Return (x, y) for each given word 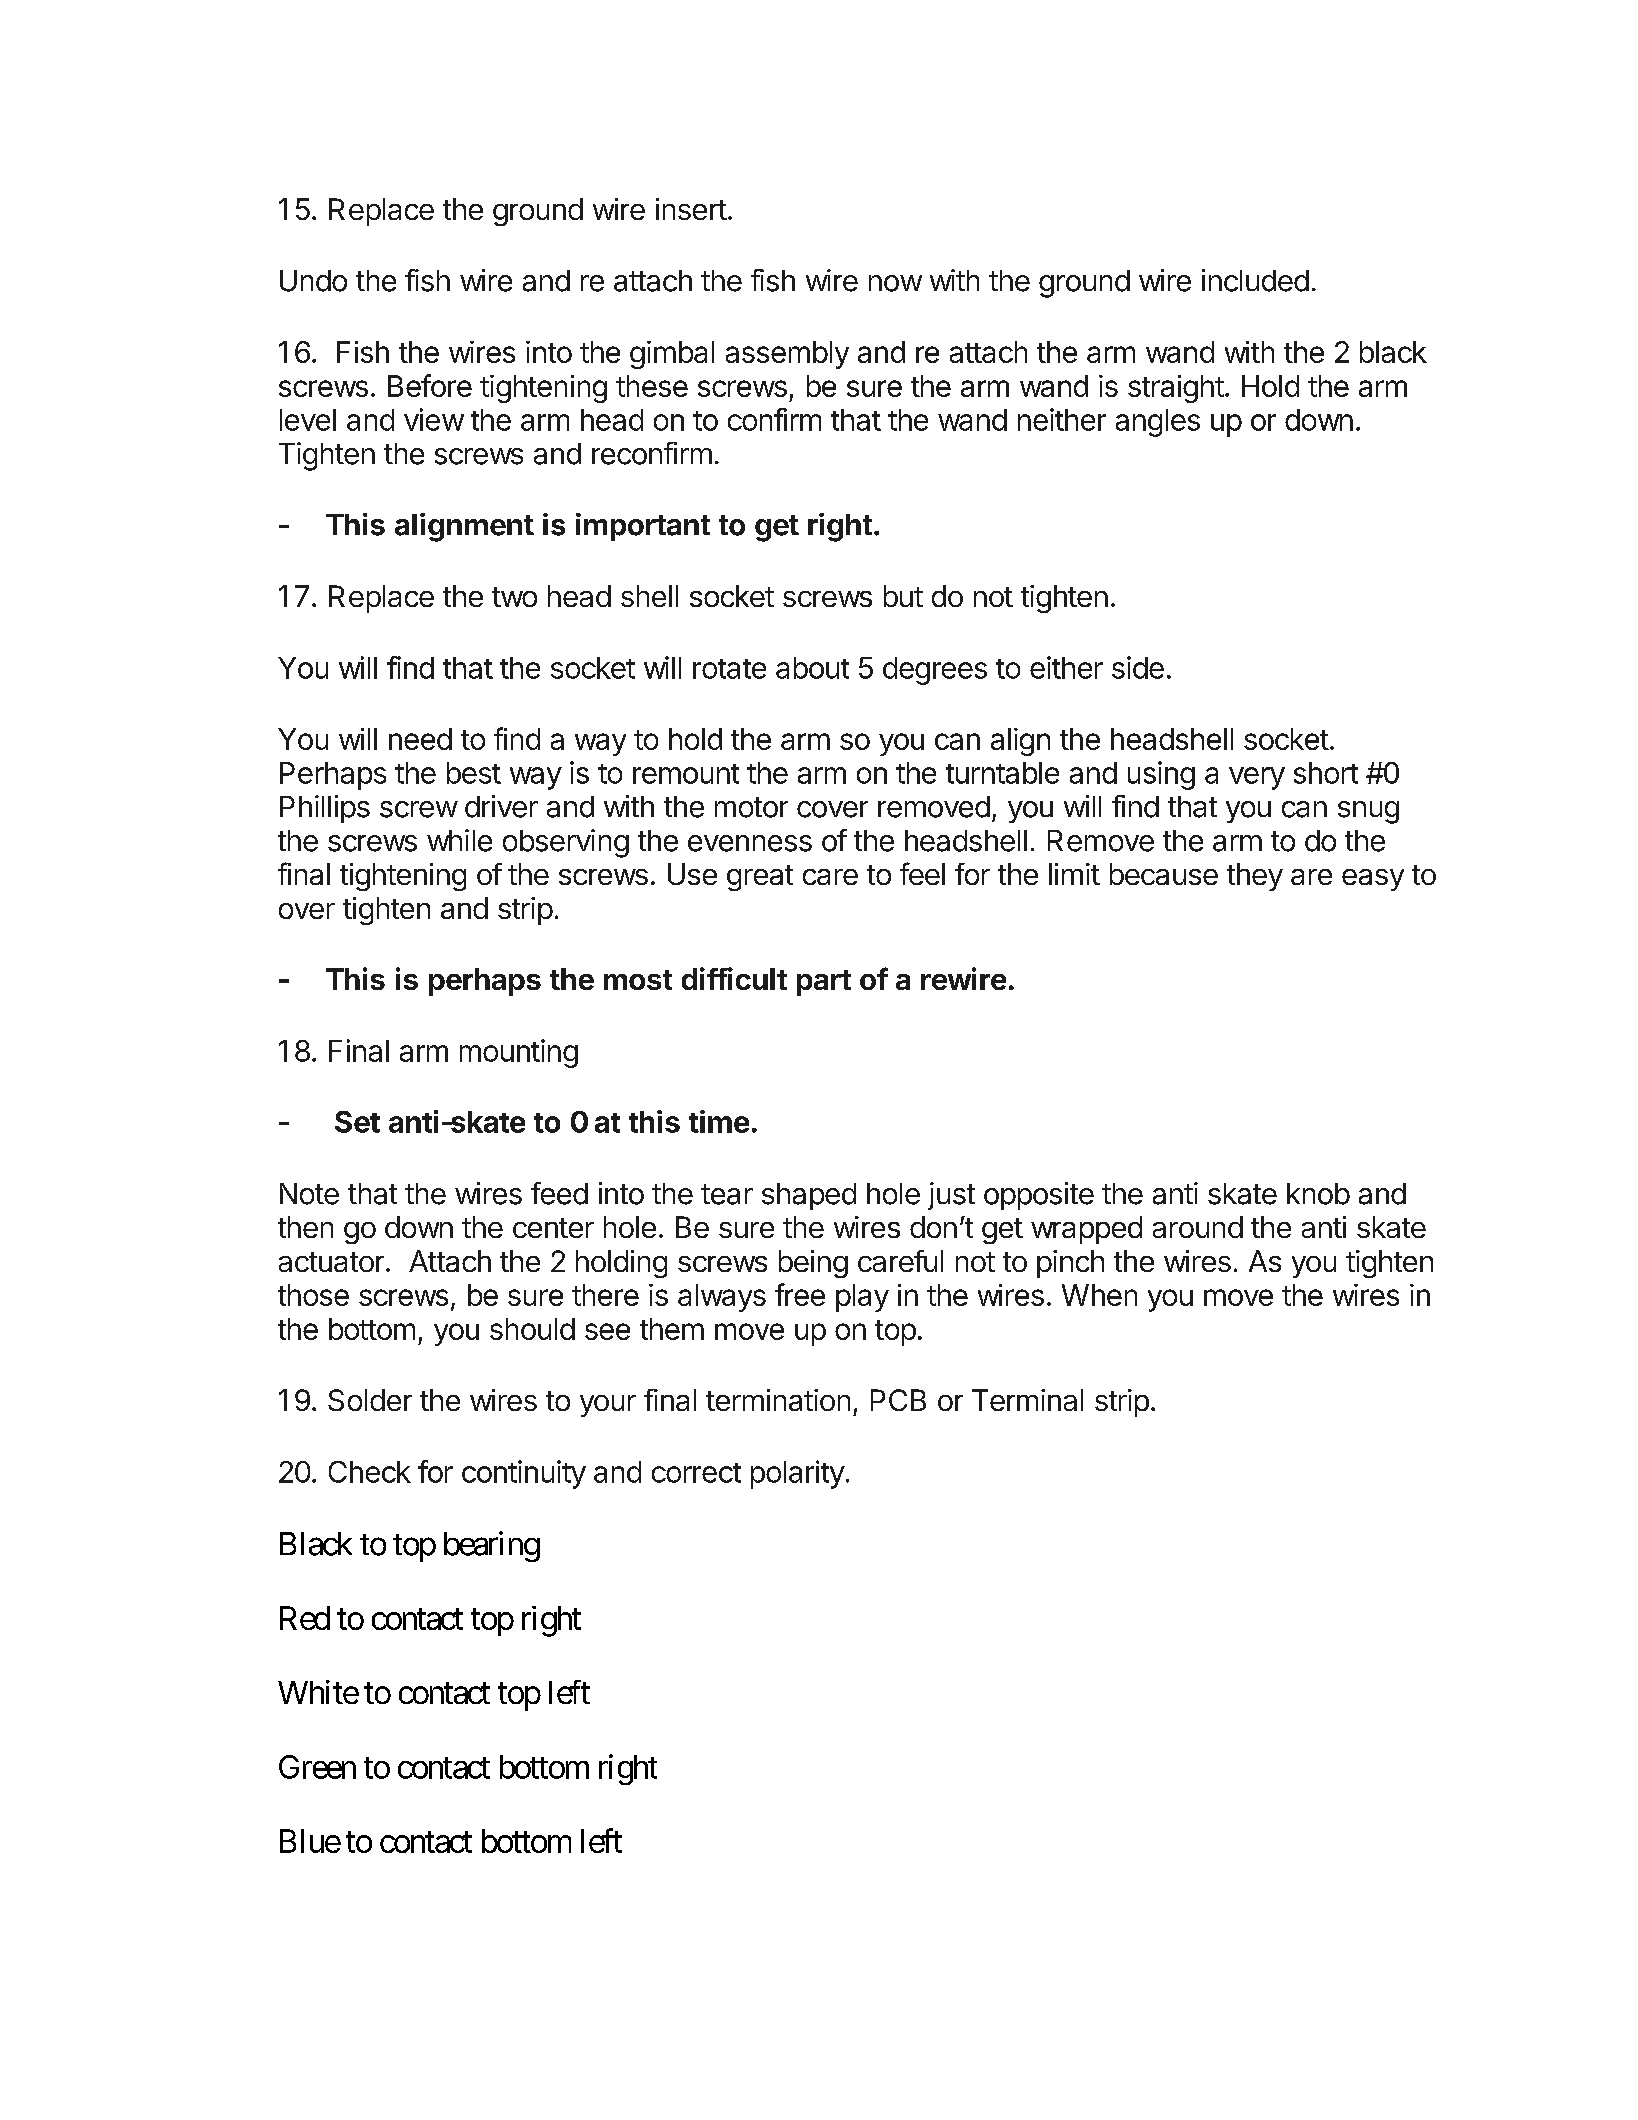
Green (317, 1767)
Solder (370, 1400)
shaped (809, 1196)
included (1255, 280)
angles (1158, 423)
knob (1318, 1194)
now (895, 283)
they (1255, 877)
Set (357, 1122)
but (903, 596)
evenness (750, 843)
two (514, 597)
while (459, 840)
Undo (313, 281)
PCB (898, 1400)
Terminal (1027, 1400)
